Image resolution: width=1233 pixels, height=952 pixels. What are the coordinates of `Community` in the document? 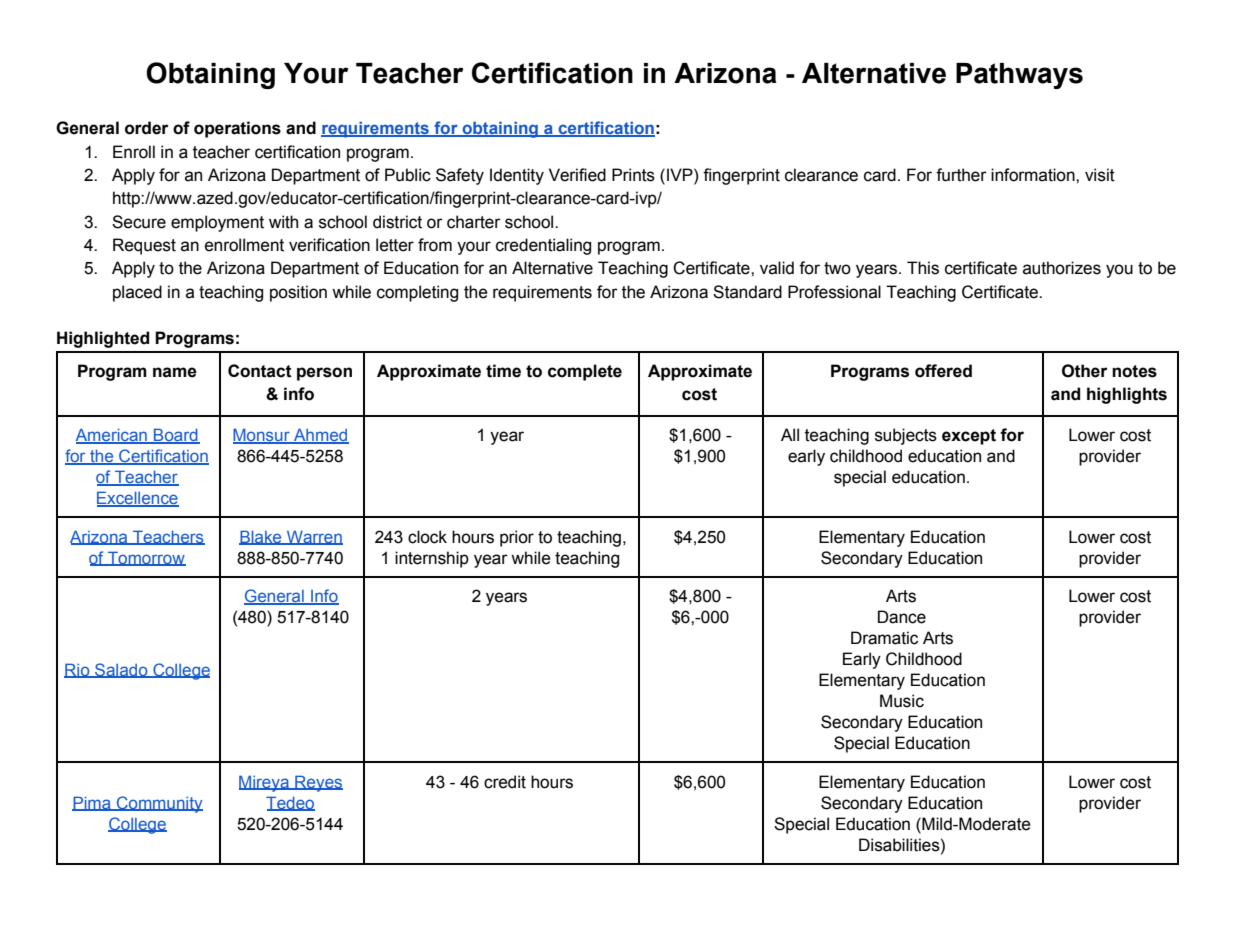 It's located at (159, 804).
